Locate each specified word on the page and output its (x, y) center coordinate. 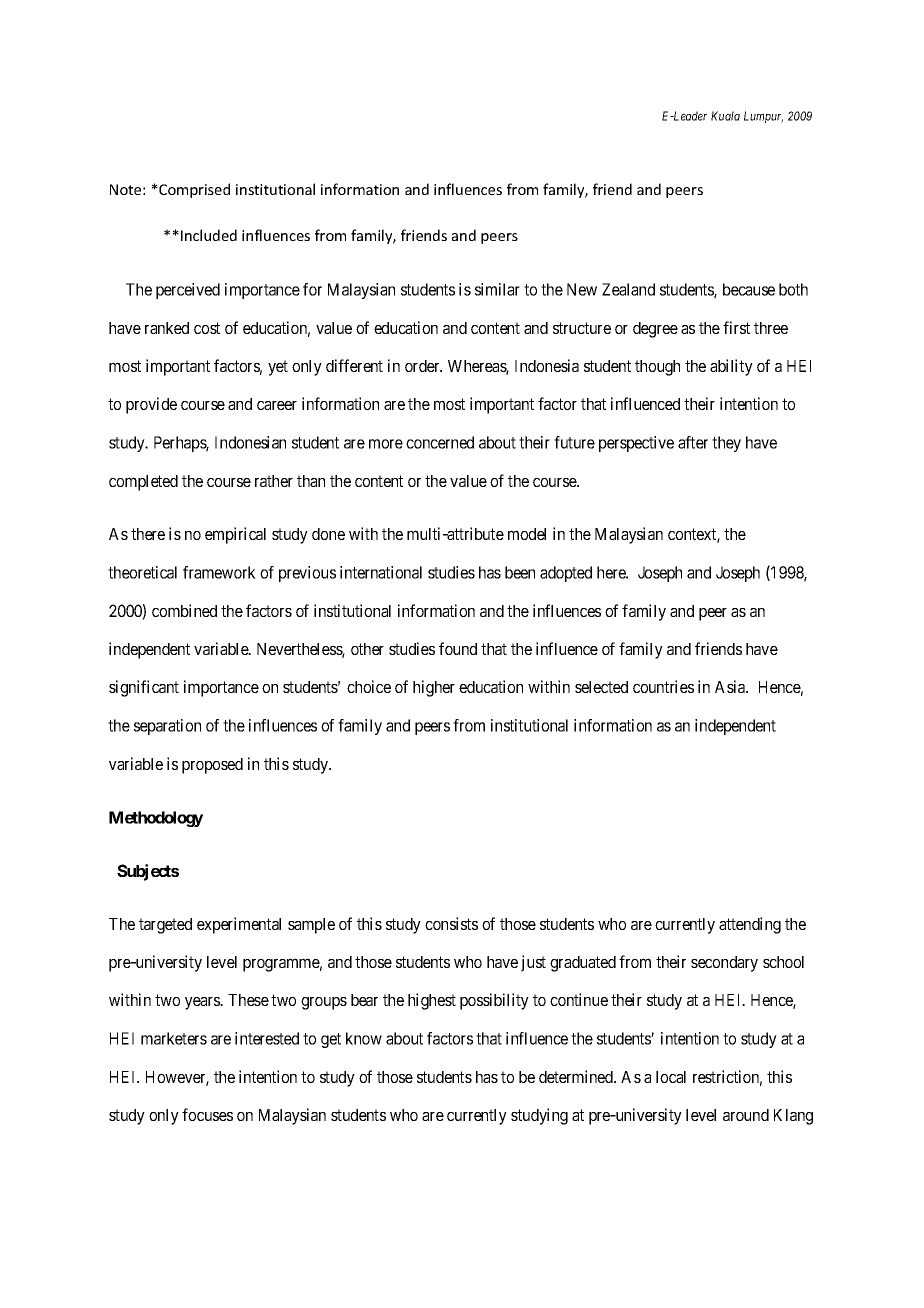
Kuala (725, 116)
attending (750, 925)
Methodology (156, 819)
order (423, 366)
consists (451, 923)
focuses (207, 1114)
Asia (731, 686)
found (458, 648)
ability (731, 367)
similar (497, 289)
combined (184, 610)
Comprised (193, 190)
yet (278, 368)
